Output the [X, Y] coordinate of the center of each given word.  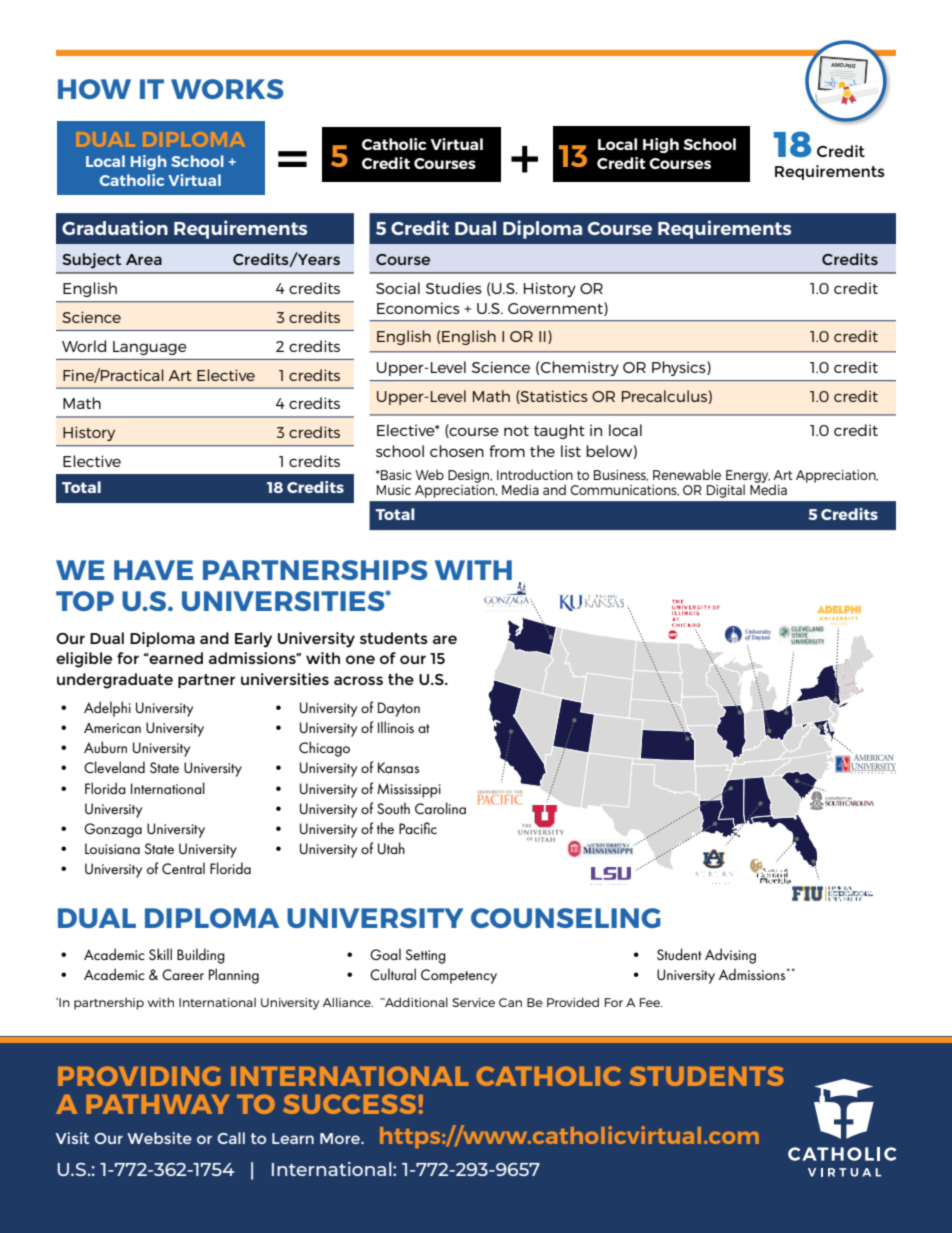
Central [183, 868]
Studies [454, 288]
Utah [391, 848]
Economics [418, 308]
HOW [94, 89]
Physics [680, 368]
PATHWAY [157, 1104]
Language [150, 348]
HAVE [153, 570]
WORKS [227, 89]
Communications [624, 490]
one [360, 659]
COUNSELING [566, 918]
